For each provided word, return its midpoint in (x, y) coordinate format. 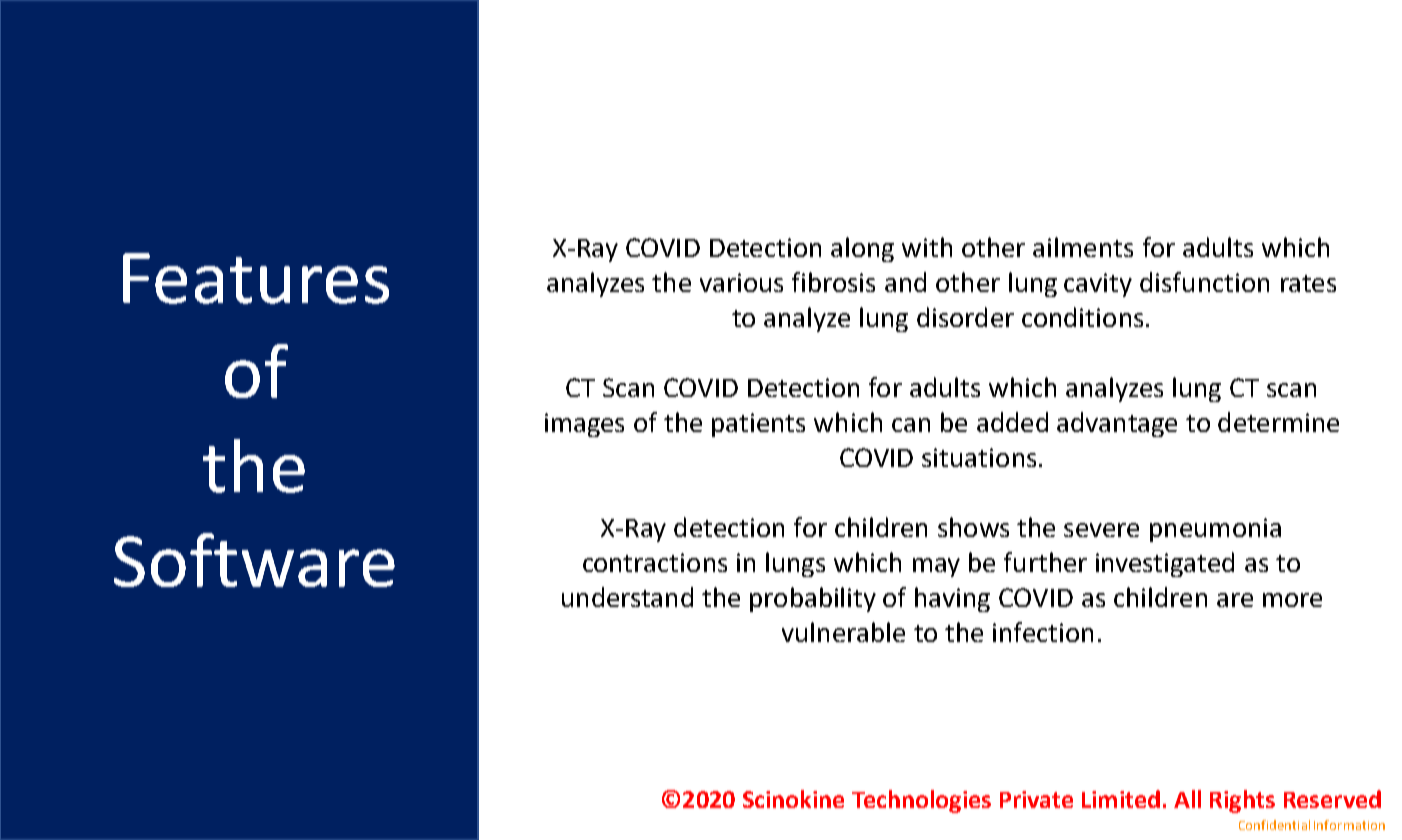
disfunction (1204, 282)
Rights (1242, 801)
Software (254, 560)
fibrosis (833, 282)
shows (973, 527)
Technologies (921, 801)
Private (1036, 799)
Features (256, 278)
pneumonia (1215, 530)
